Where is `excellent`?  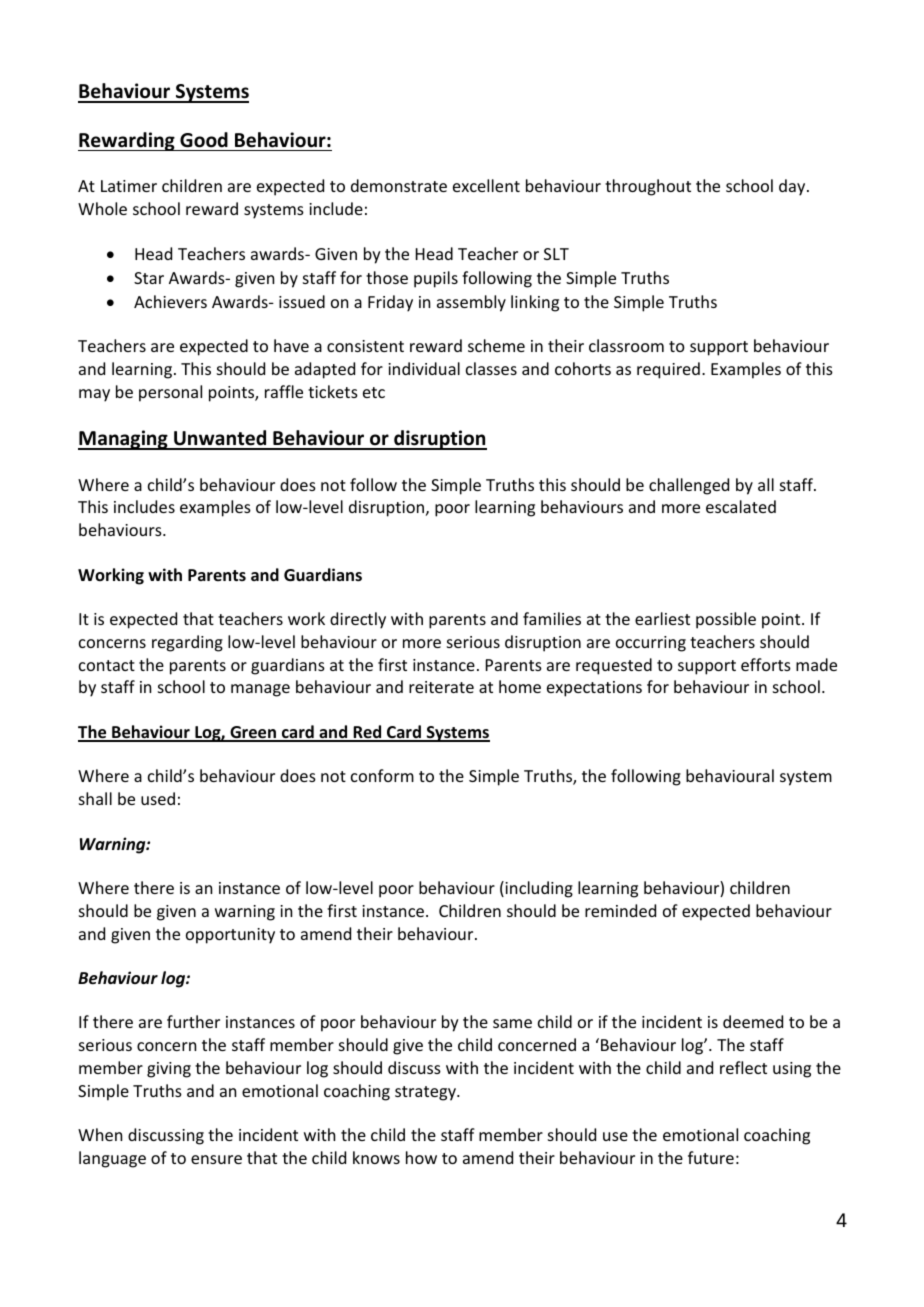
excellent is located at coordinates (486, 185).
